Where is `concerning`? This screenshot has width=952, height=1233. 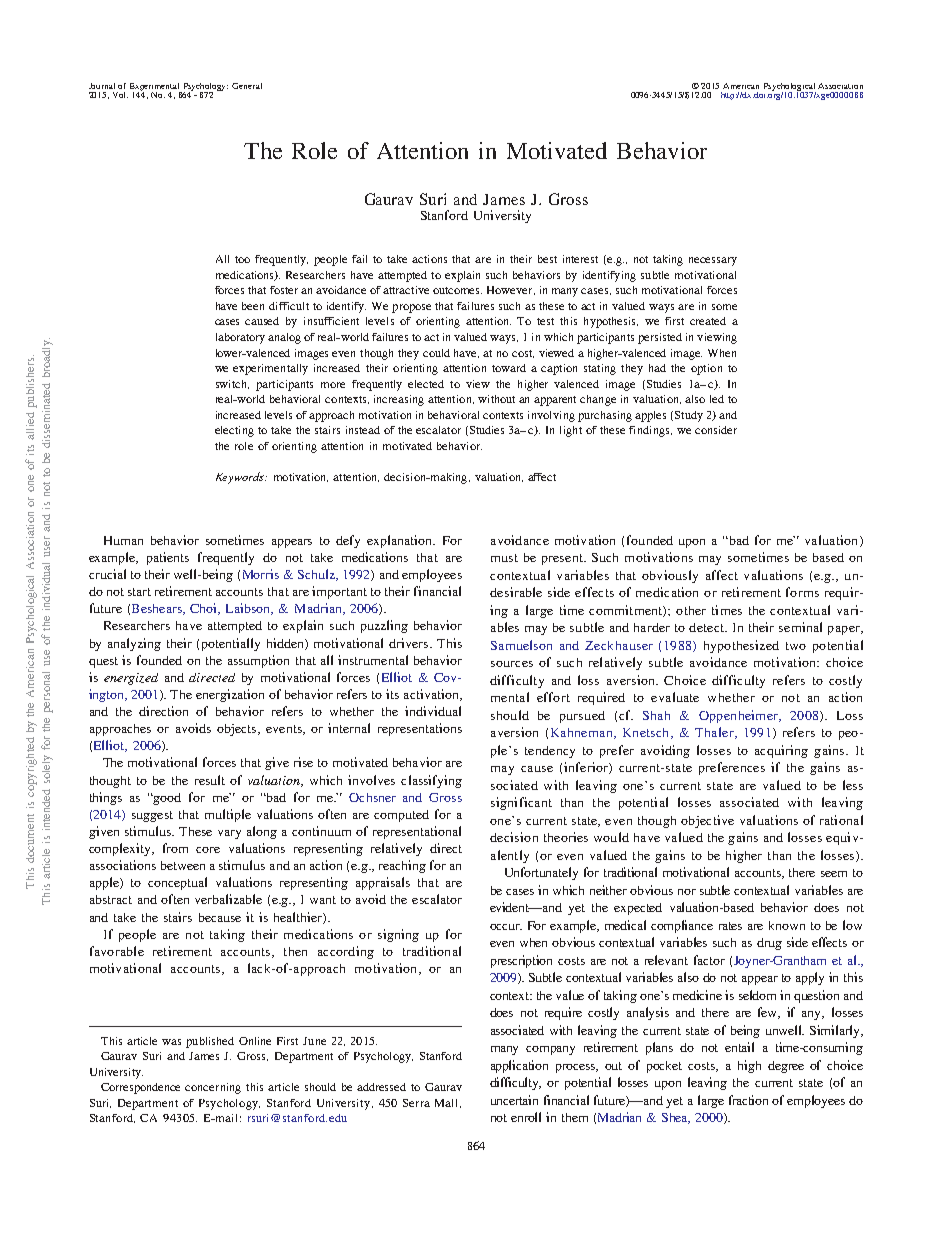 concerning is located at coordinates (213, 1088).
